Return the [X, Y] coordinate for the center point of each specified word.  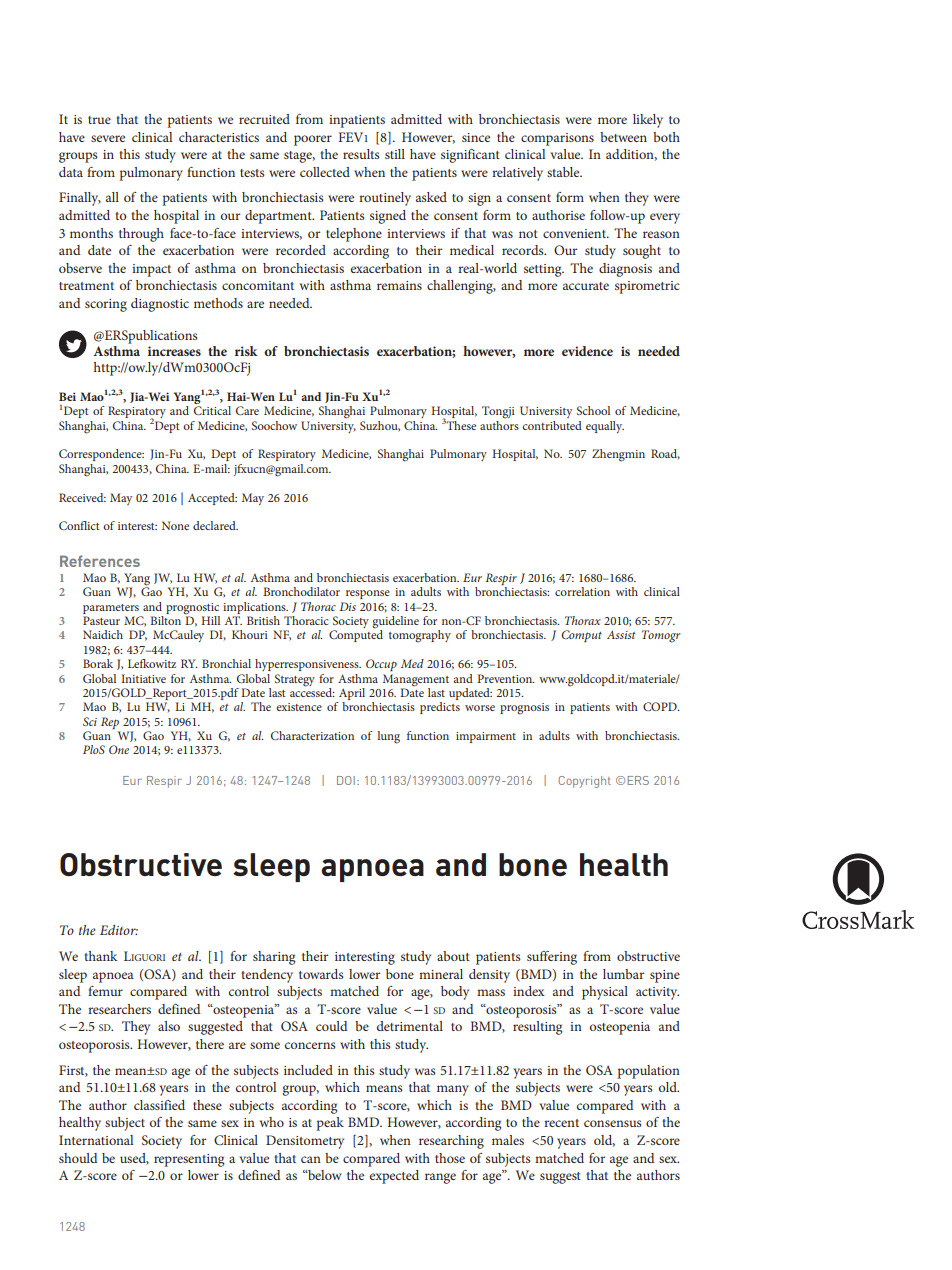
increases [174, 351]
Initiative [143, 678]
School [593, 410]
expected [394, 1177]
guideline [395, 623]
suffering [552, 958]
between [623, 137]
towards [321, 974]
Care [247, 410]
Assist [621, 634]
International [96, 1140]
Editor [119, 930]
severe [108, 138]
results [361, 154]
